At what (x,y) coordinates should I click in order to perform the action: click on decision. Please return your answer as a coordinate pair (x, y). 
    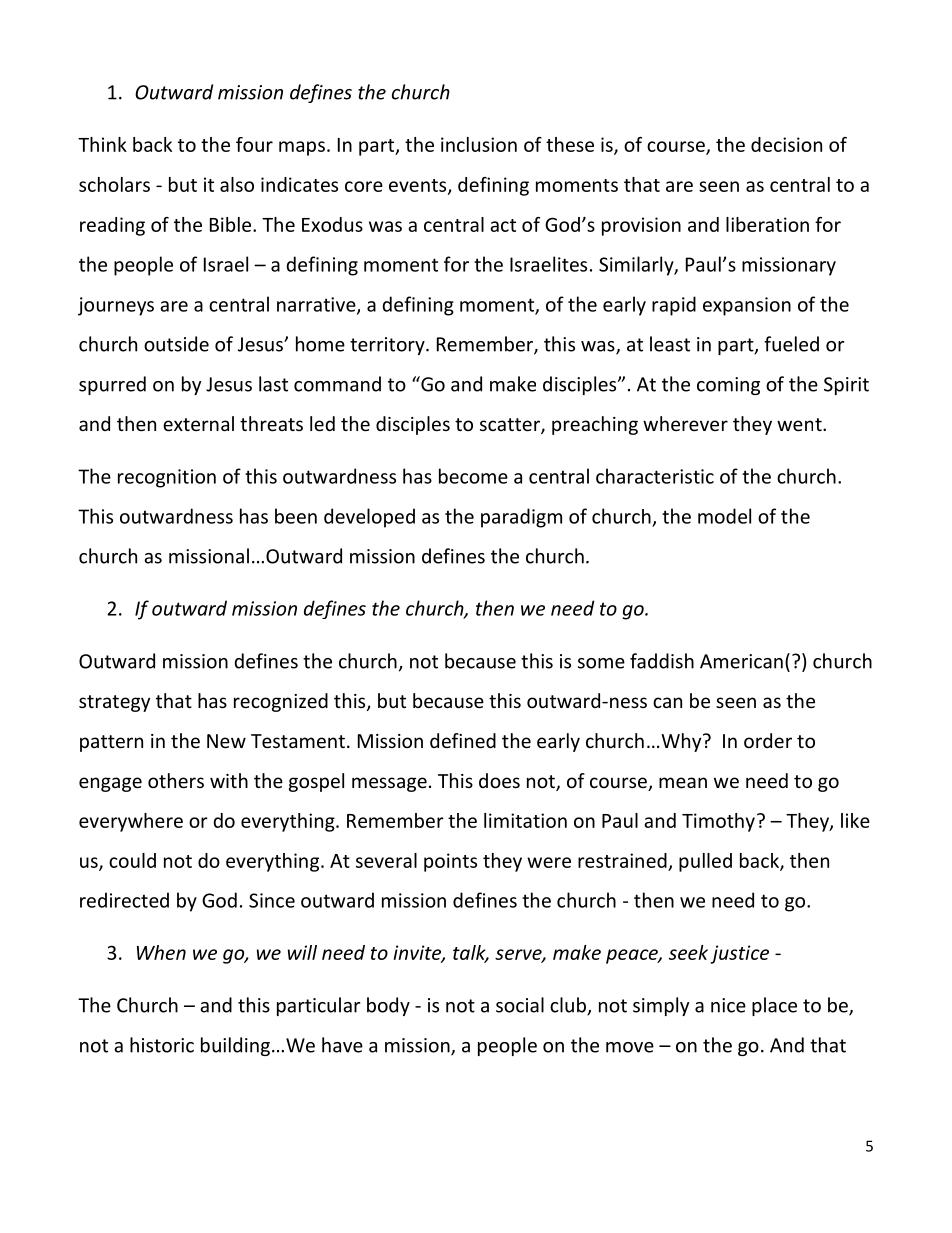
    Looking at the image, I should click on (786, 144).
